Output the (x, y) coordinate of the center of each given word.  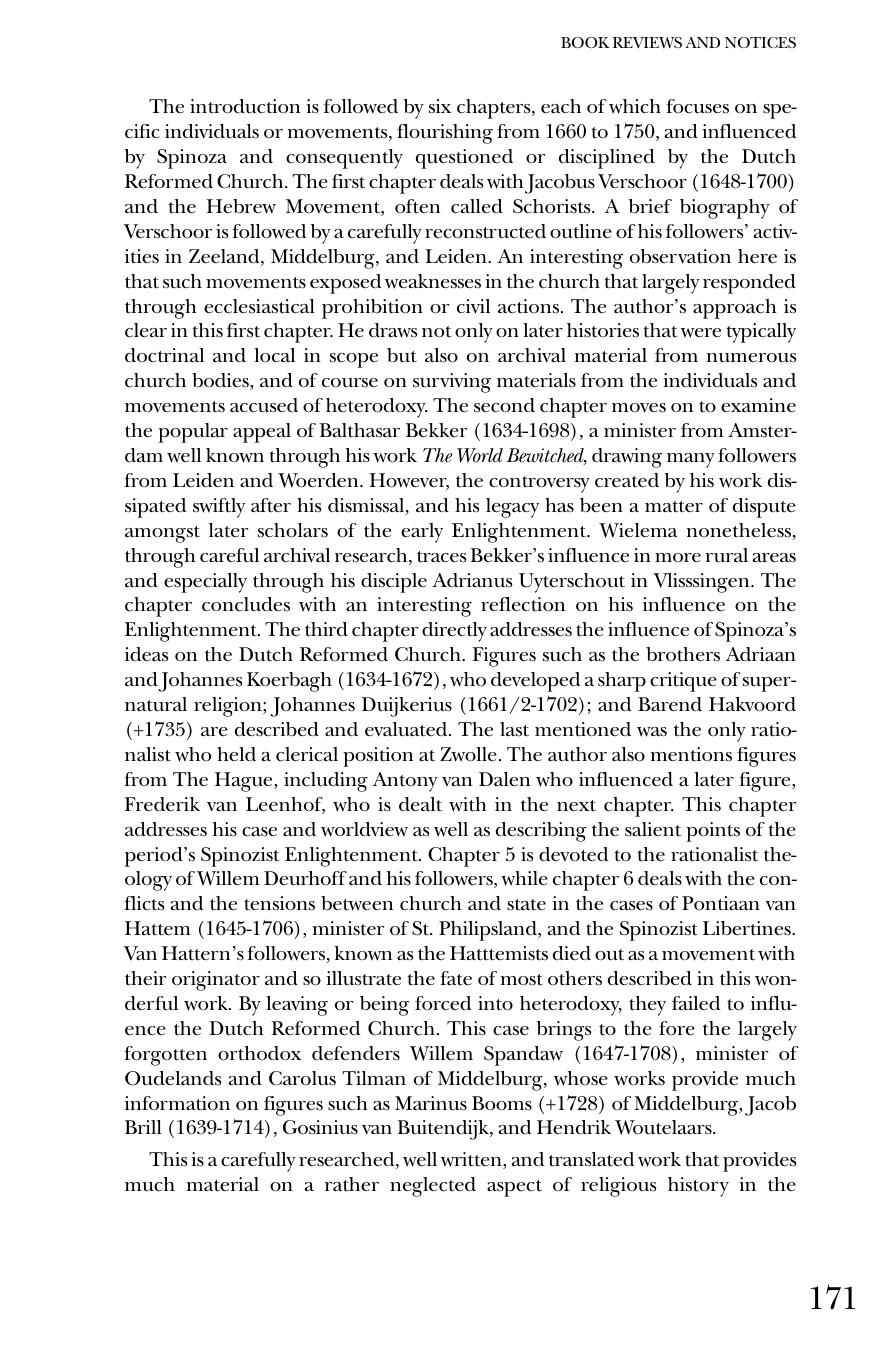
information (177, 1103)
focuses (697, 106)
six (440, 106)
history (698, 1187)
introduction (245, 106)
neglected (433, 1187)
